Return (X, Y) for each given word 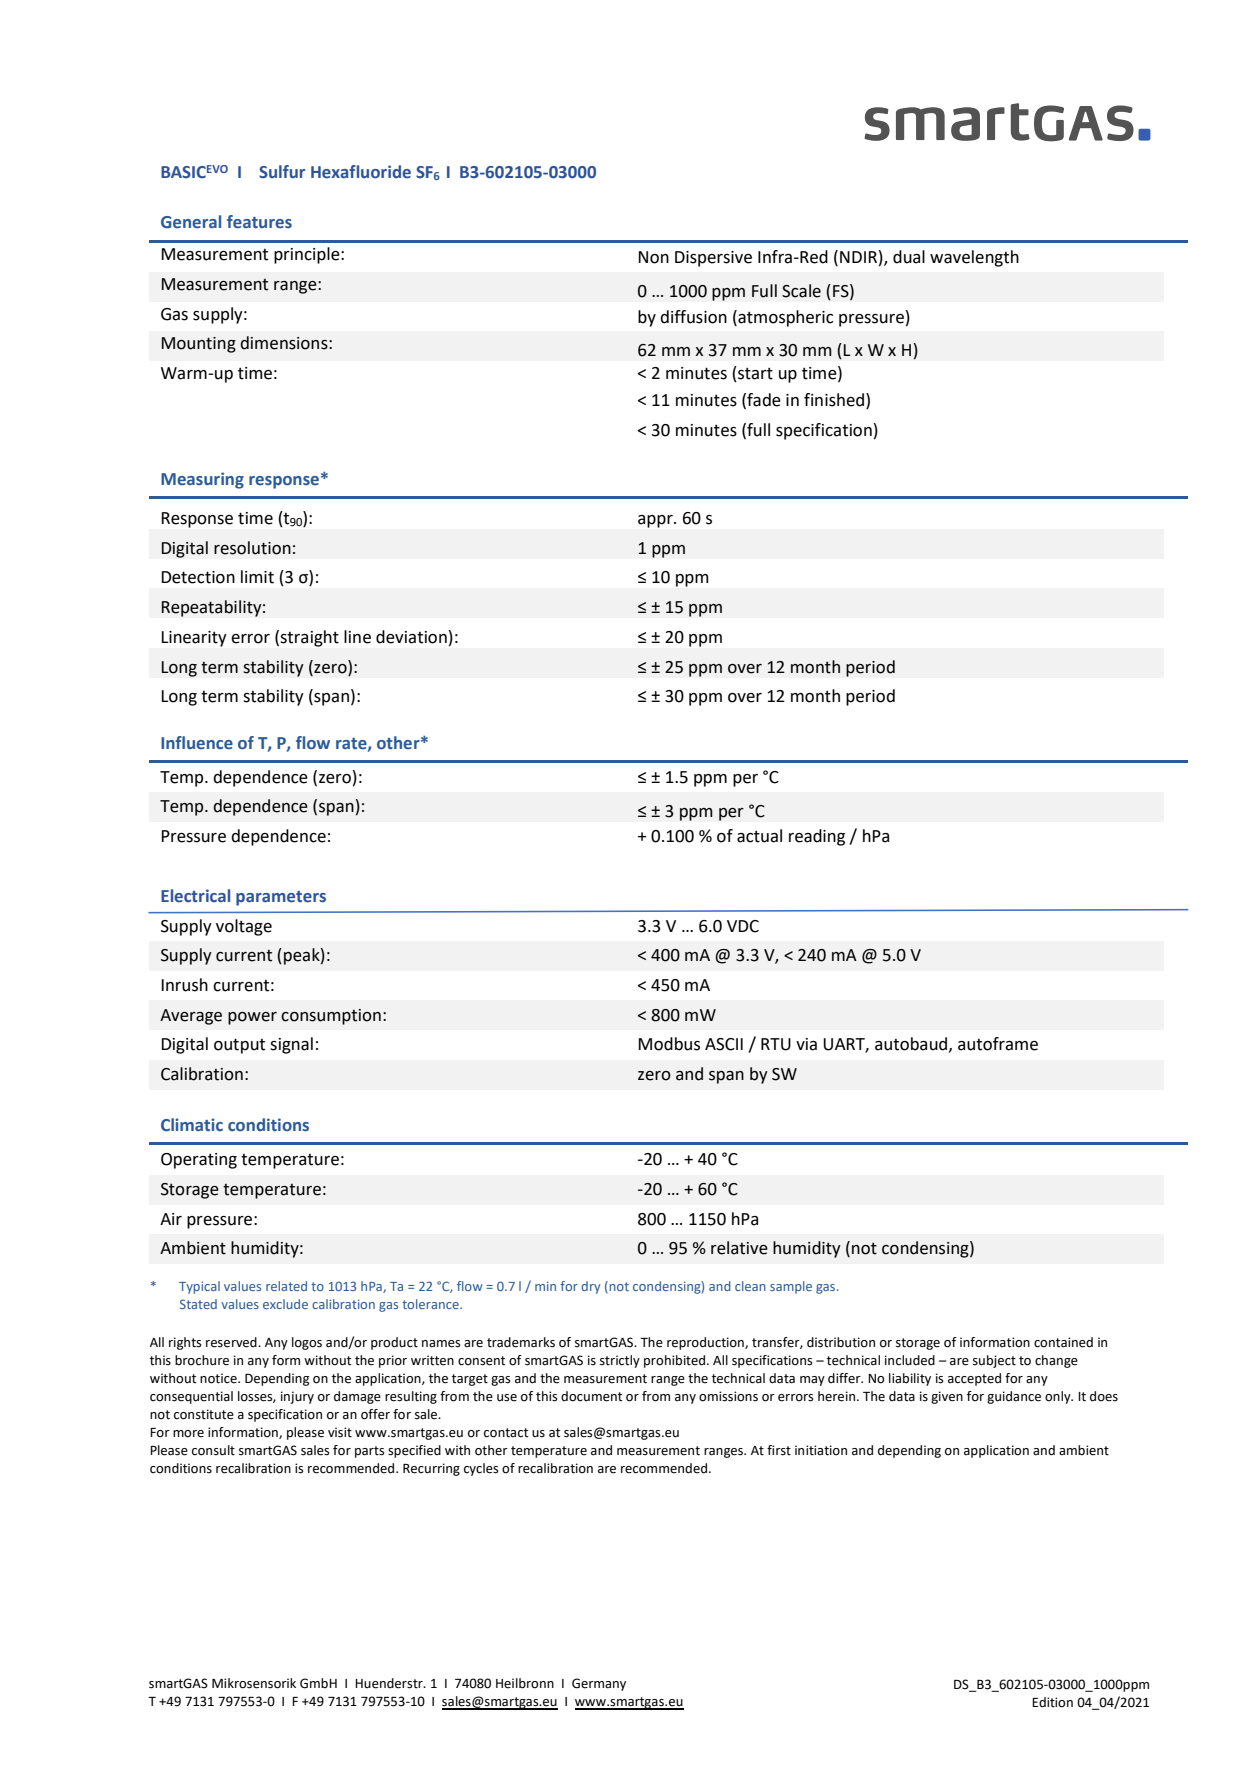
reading (817, 837)
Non (653, 257)
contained (1063, 1342)
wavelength (974, 258)
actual (759, 836)
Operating (199, 1161)
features (259, 222)
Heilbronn (525, 1683)
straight (309, 638)
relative (739, 1248)
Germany (599, 1684)
